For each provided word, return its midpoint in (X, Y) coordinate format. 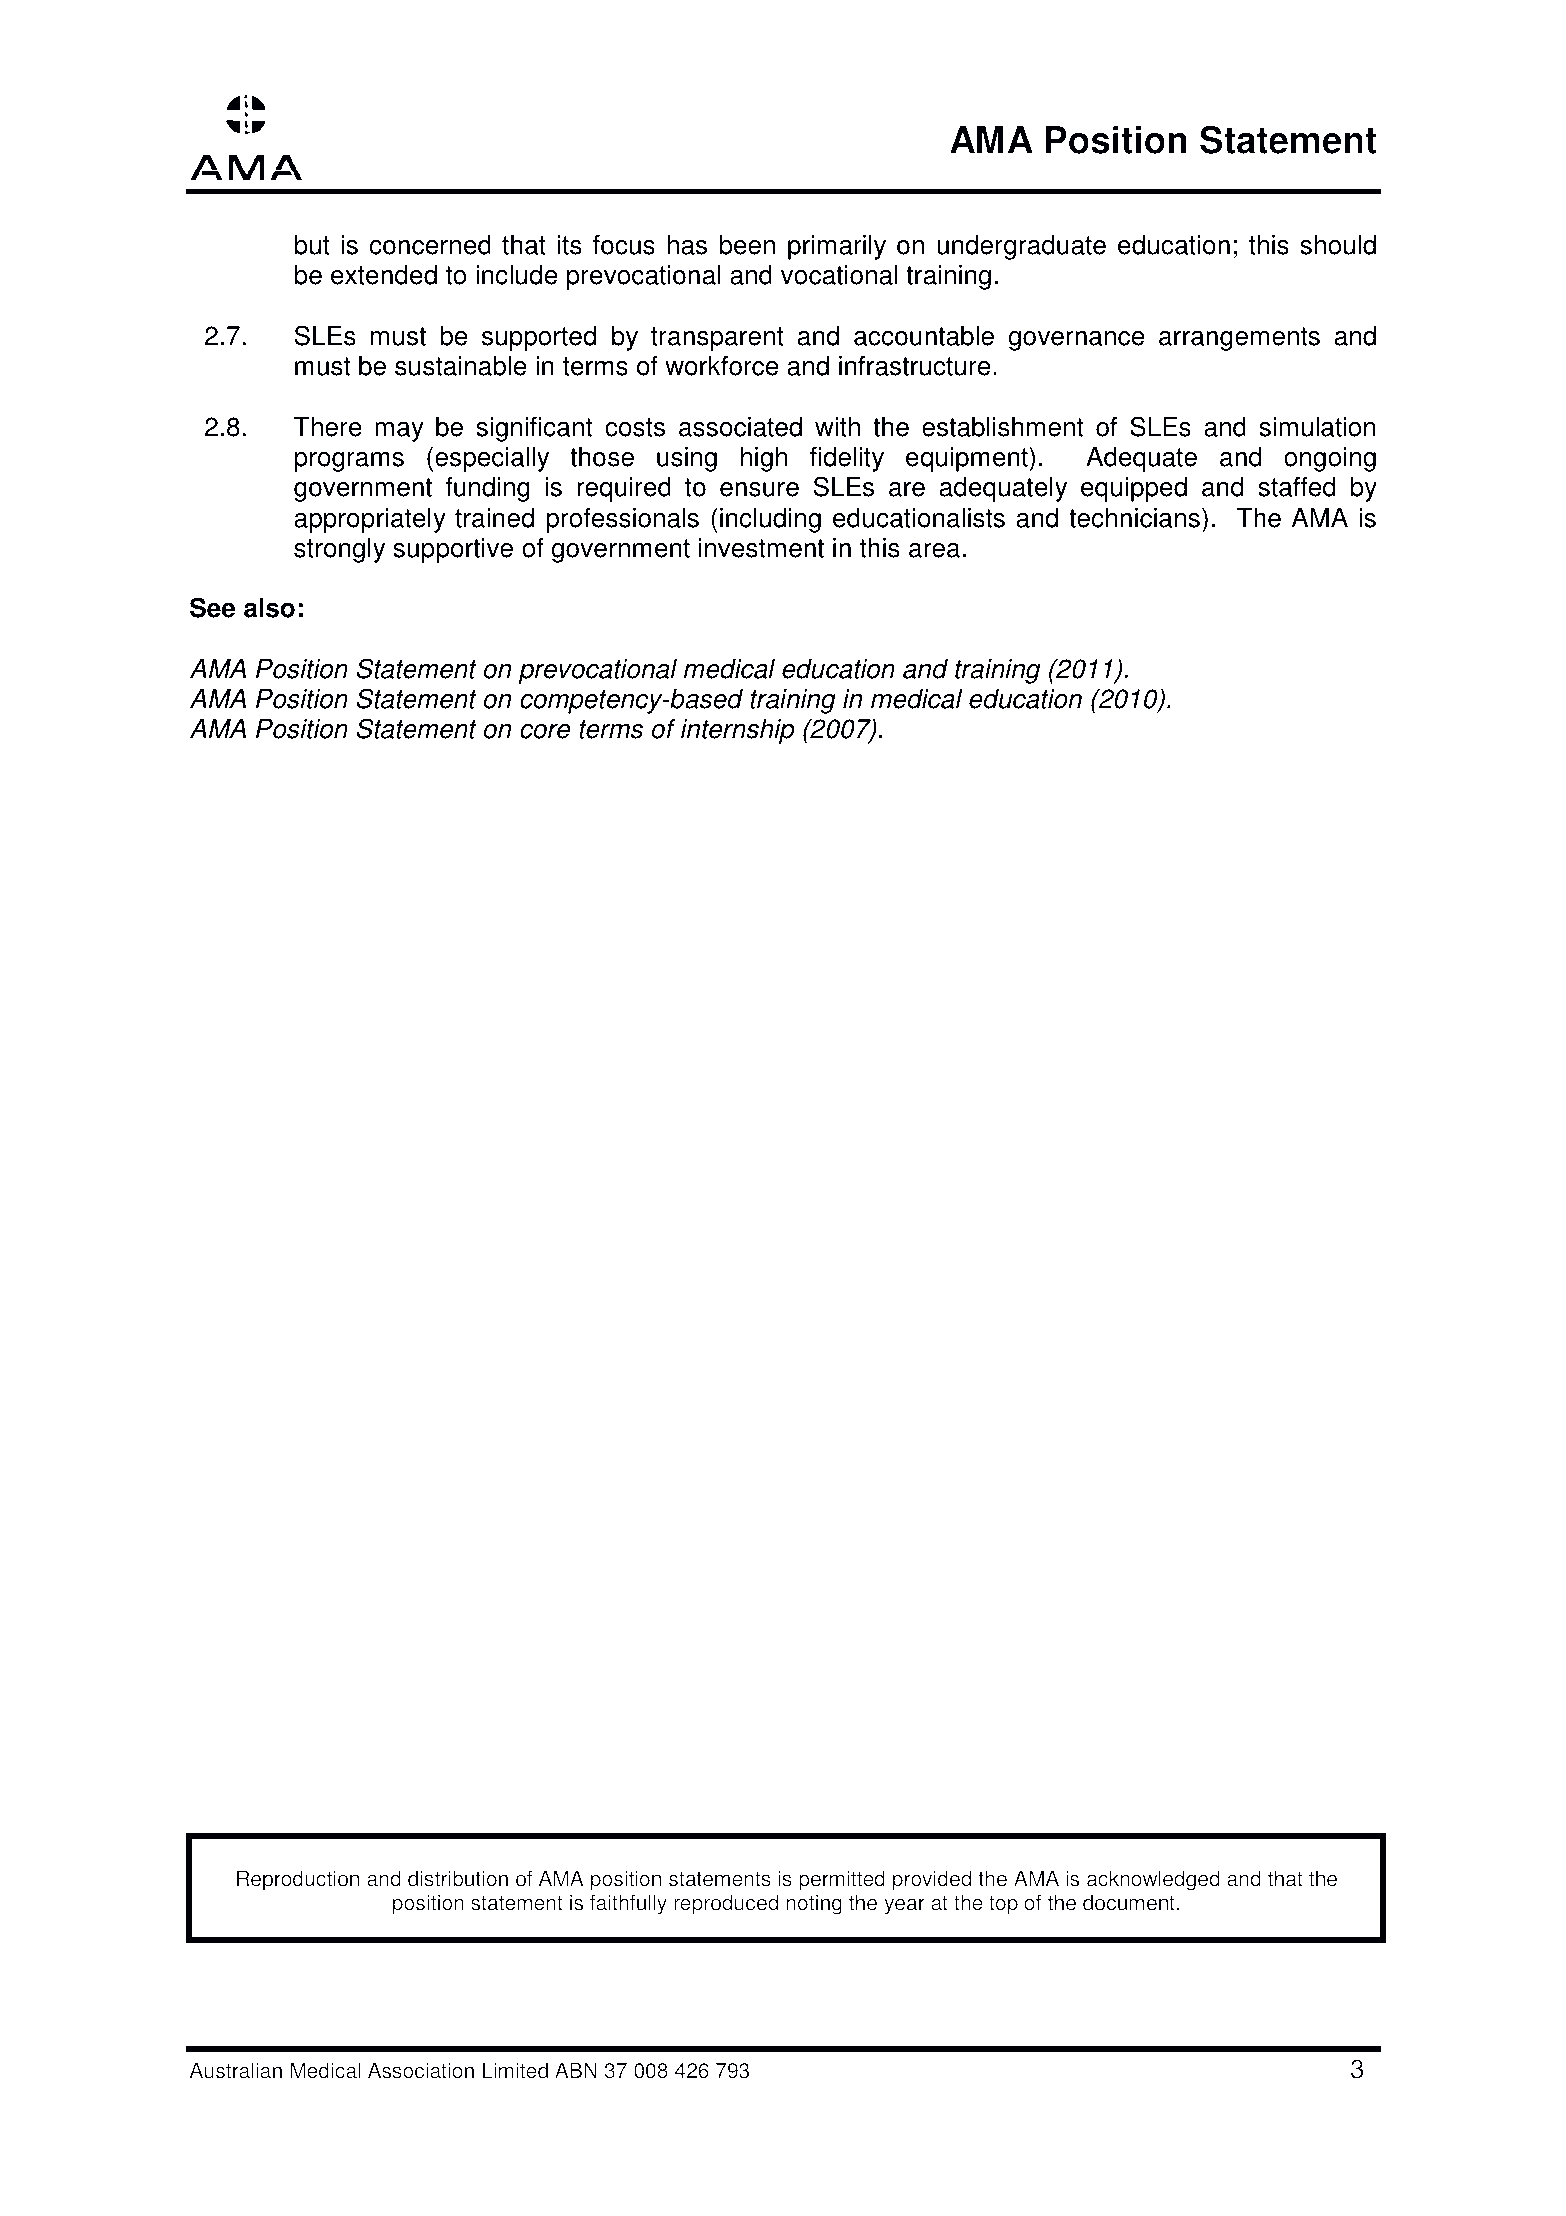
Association (421, 2070)
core (545, 731)
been (747, 245)
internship (737, 731)
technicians (1134, 518)
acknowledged (1153, 1880)
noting (814, 1904)
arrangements (1239, 339)
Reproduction (298, 1880)
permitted (842, 1880)
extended (384, 275)
